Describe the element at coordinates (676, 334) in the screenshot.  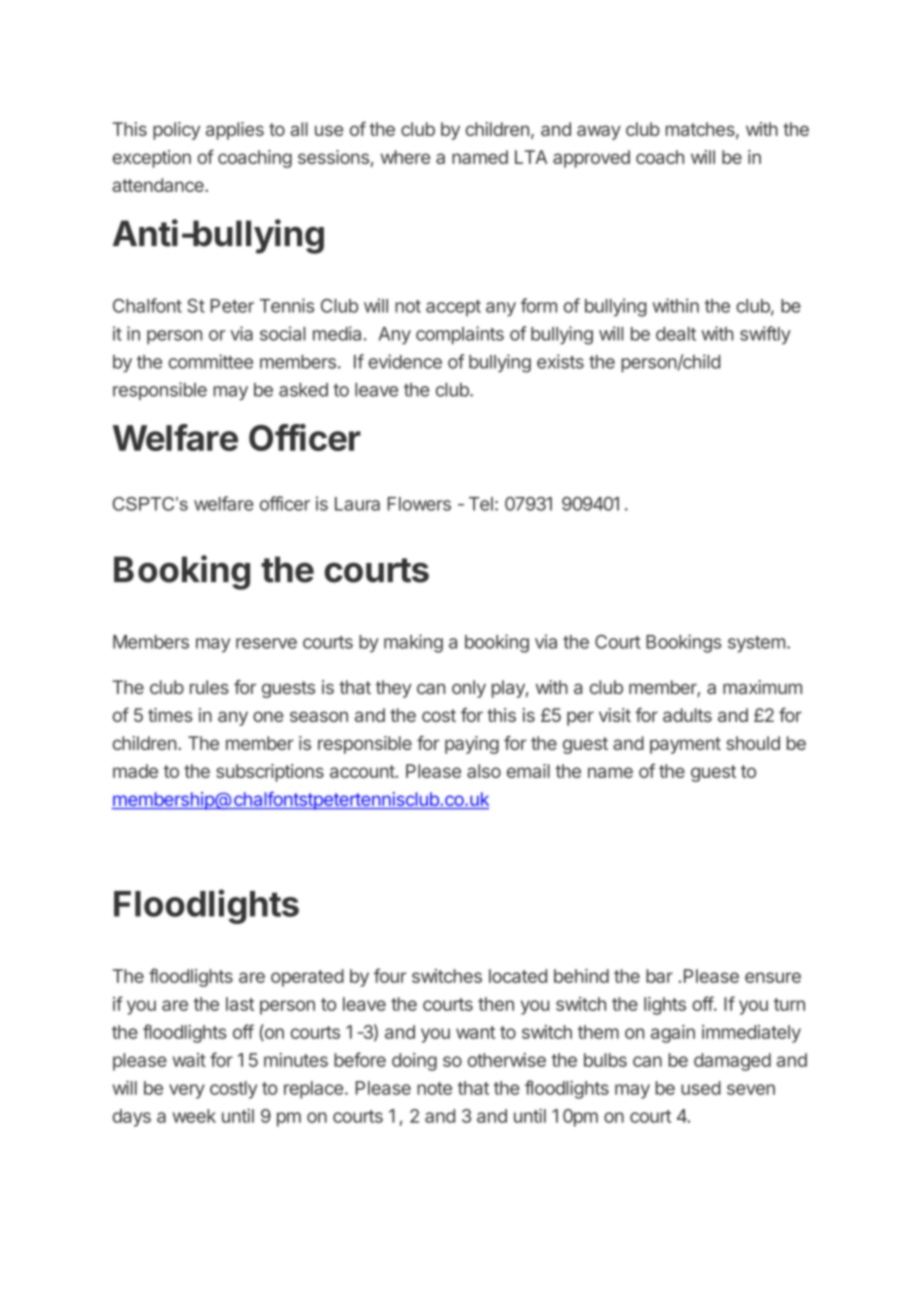
I see `dealt` at that location.
